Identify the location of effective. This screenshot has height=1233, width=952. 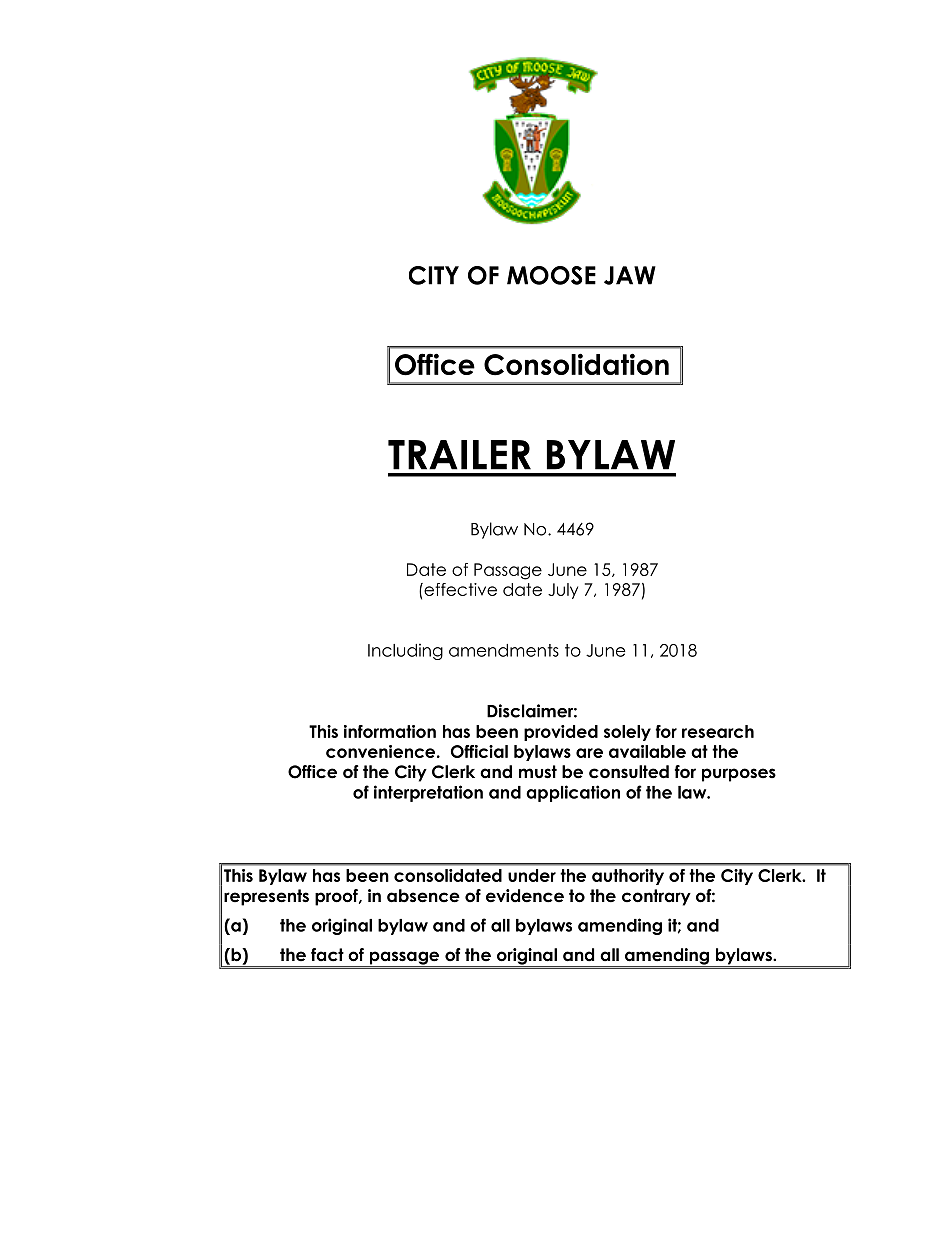
(459, 589).
